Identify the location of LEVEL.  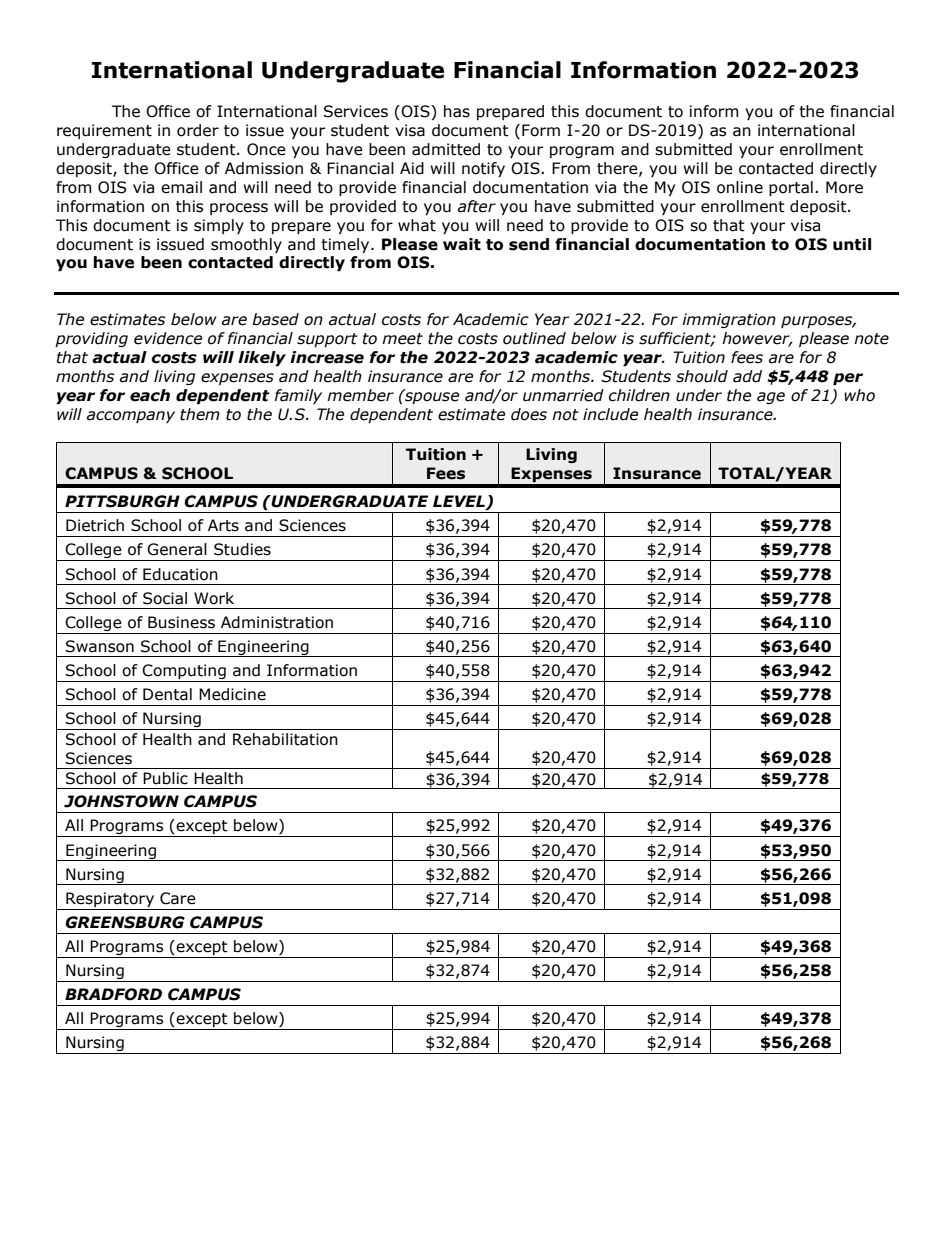
(460, 502).
